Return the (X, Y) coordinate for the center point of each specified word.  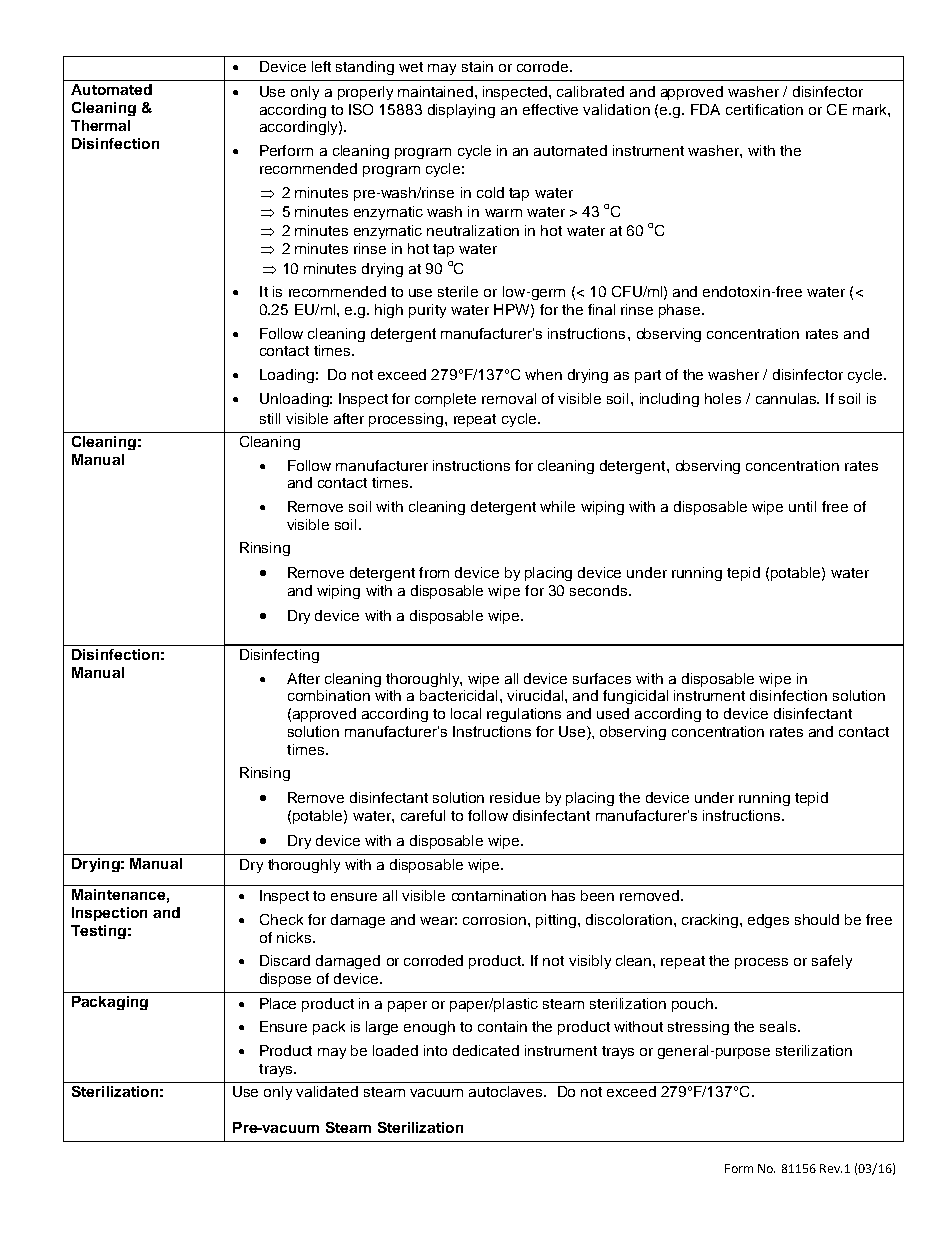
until (802, 506)
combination (329, 695)
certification (764, 109)
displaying (461, 111)
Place (278, 1003)
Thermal (100, 125)
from (434, 572)
